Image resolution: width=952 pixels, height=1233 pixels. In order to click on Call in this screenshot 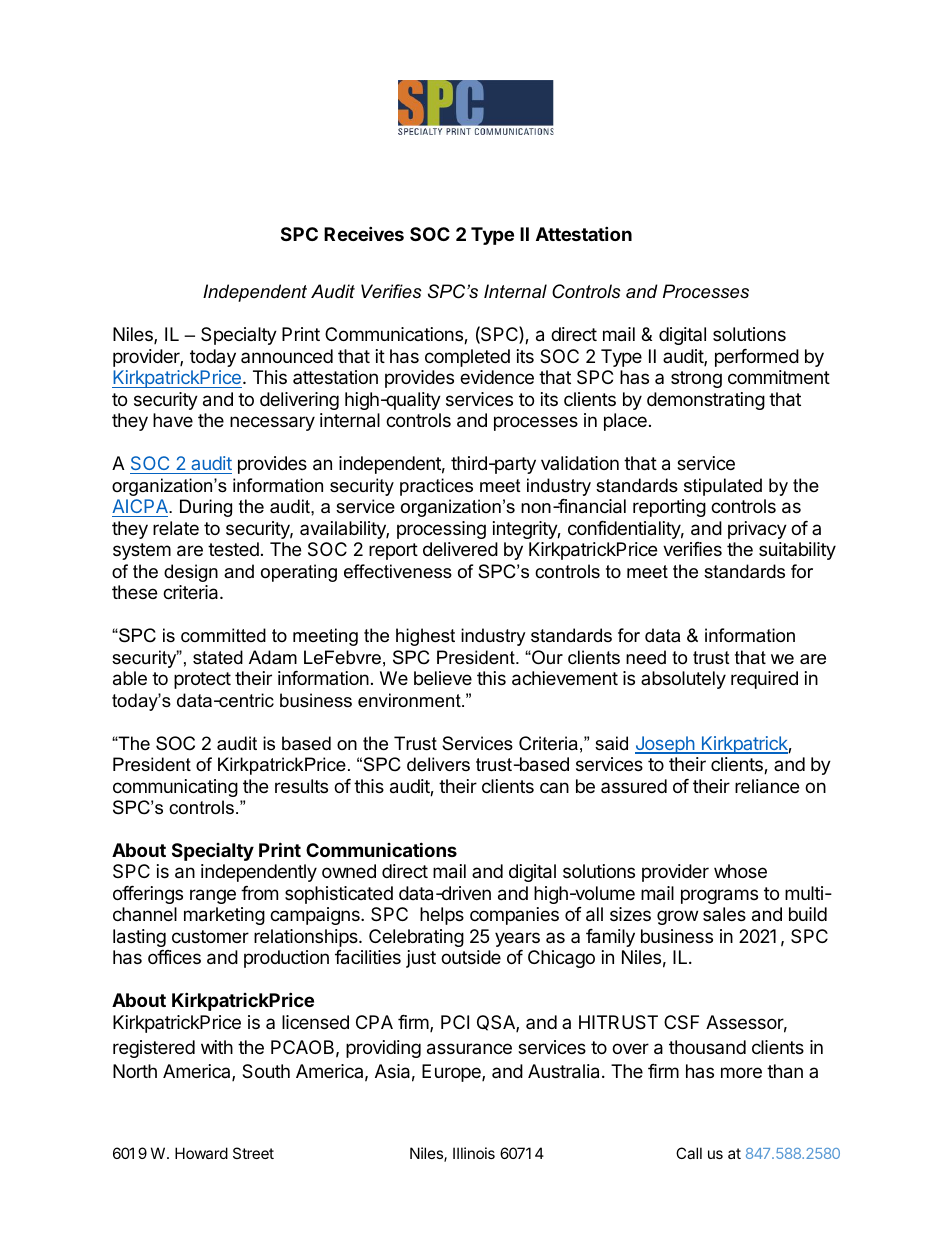, I will do `click(689, 1153)`.
